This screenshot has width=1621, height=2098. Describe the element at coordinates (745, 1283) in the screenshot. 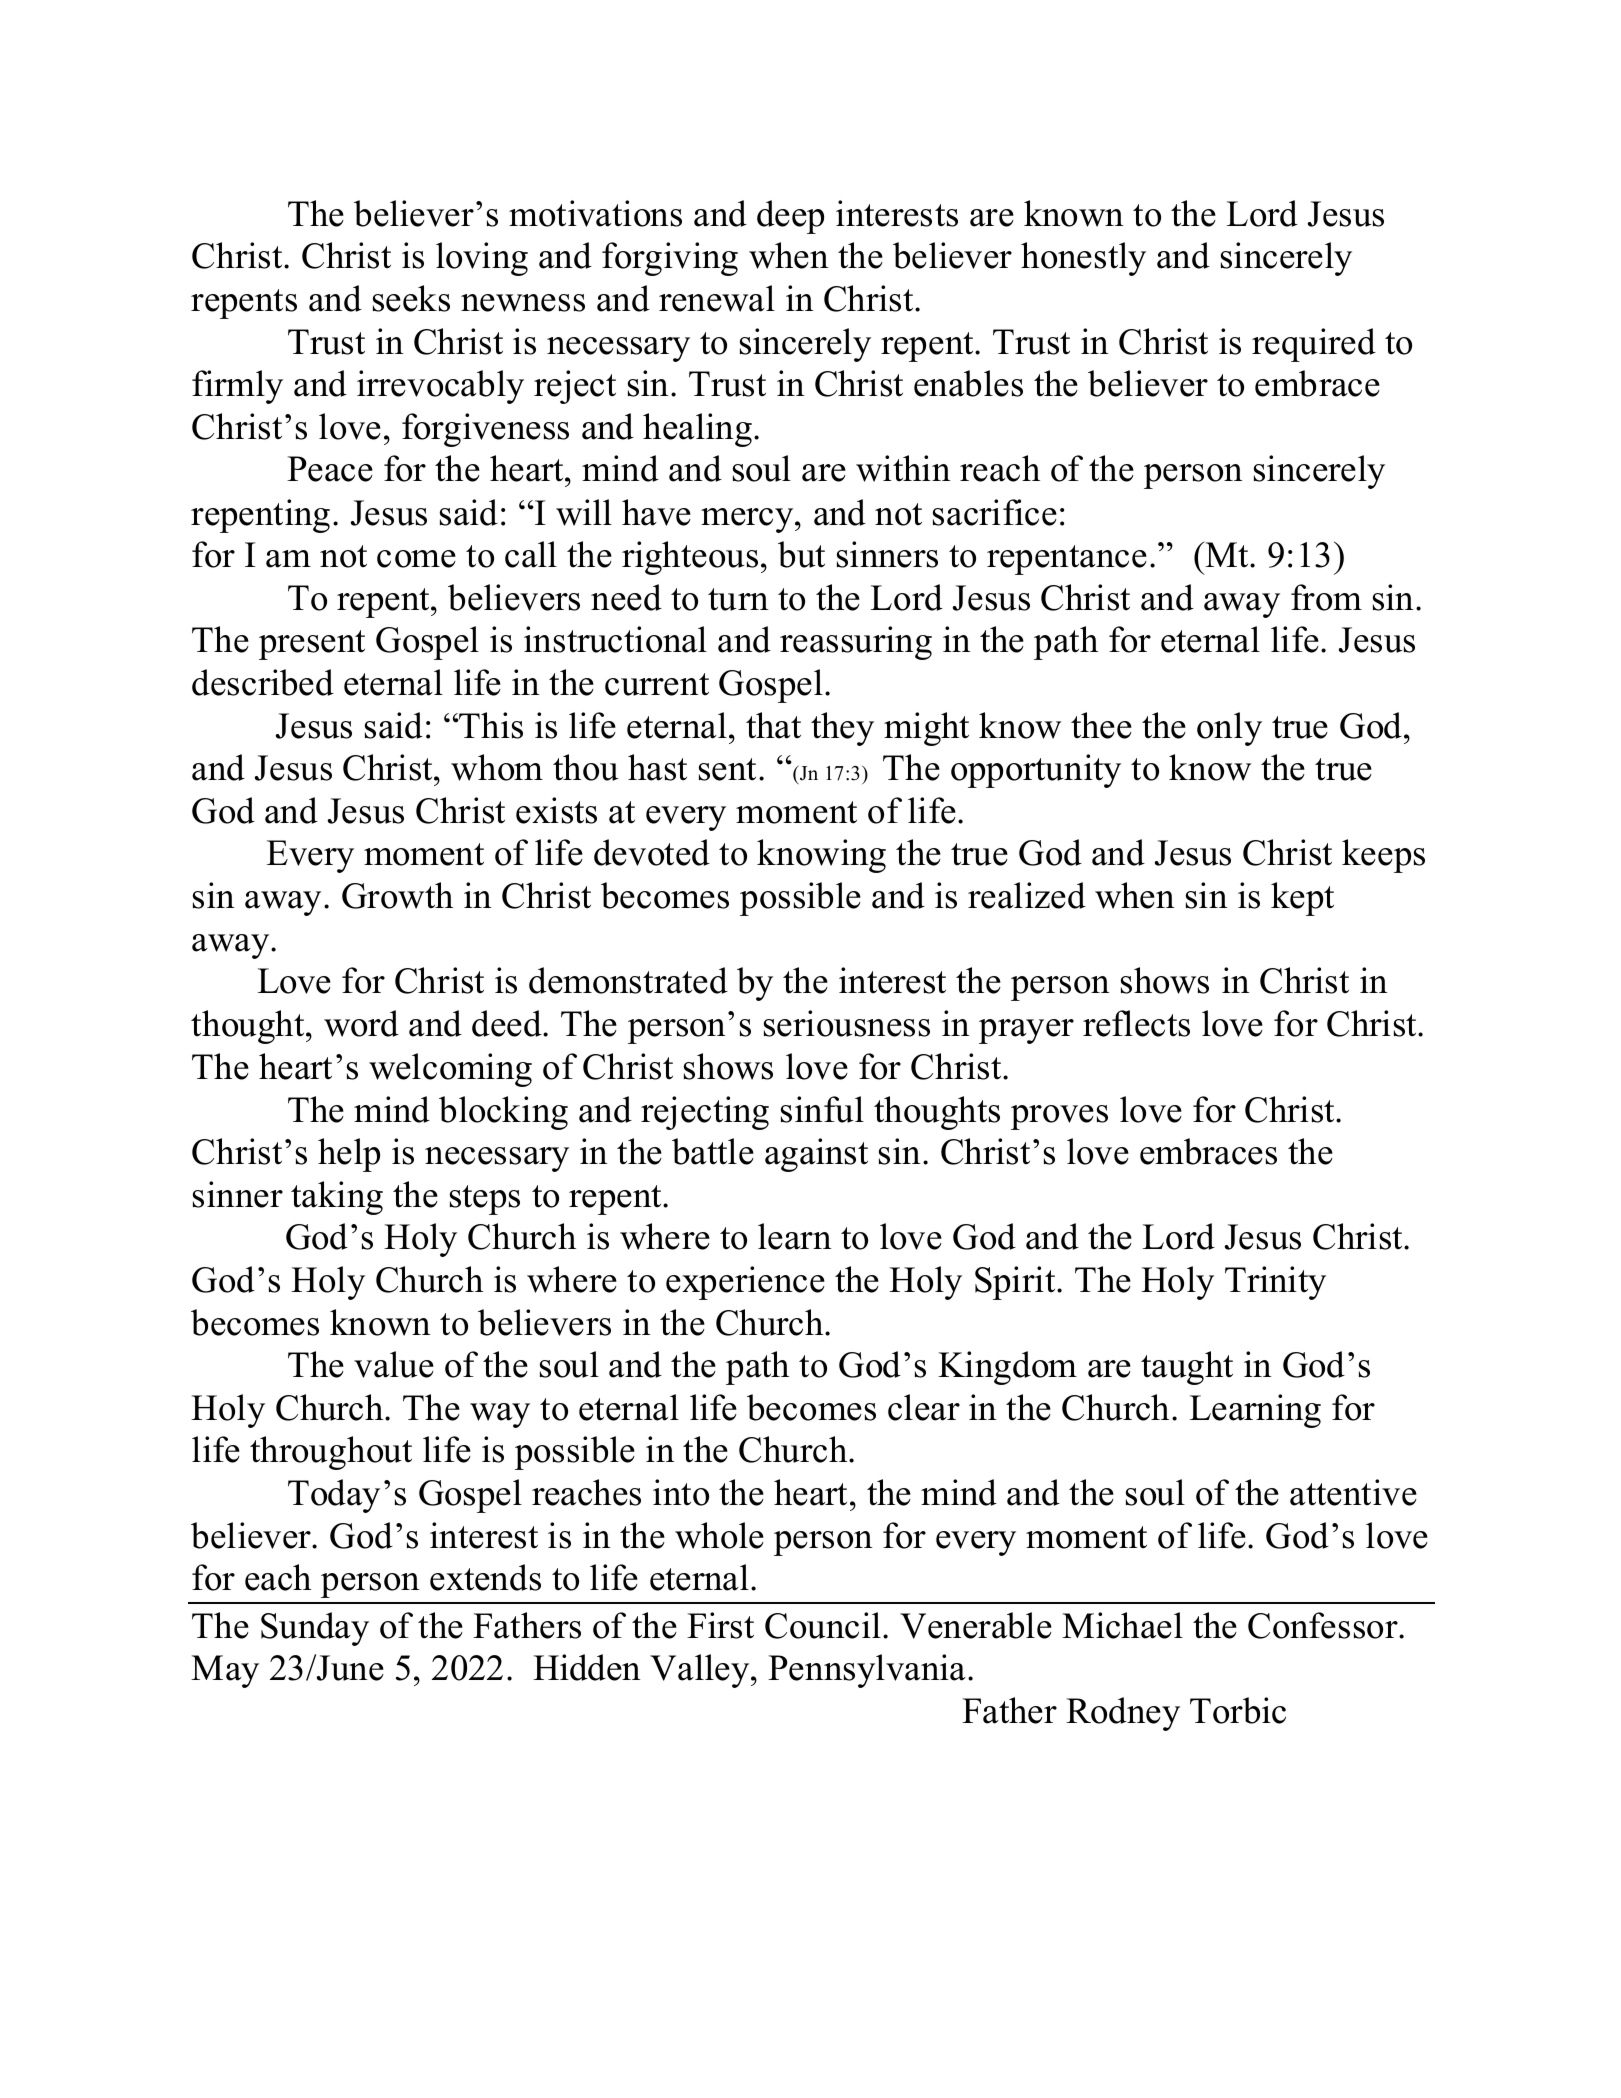

I see `experience` at that location.
